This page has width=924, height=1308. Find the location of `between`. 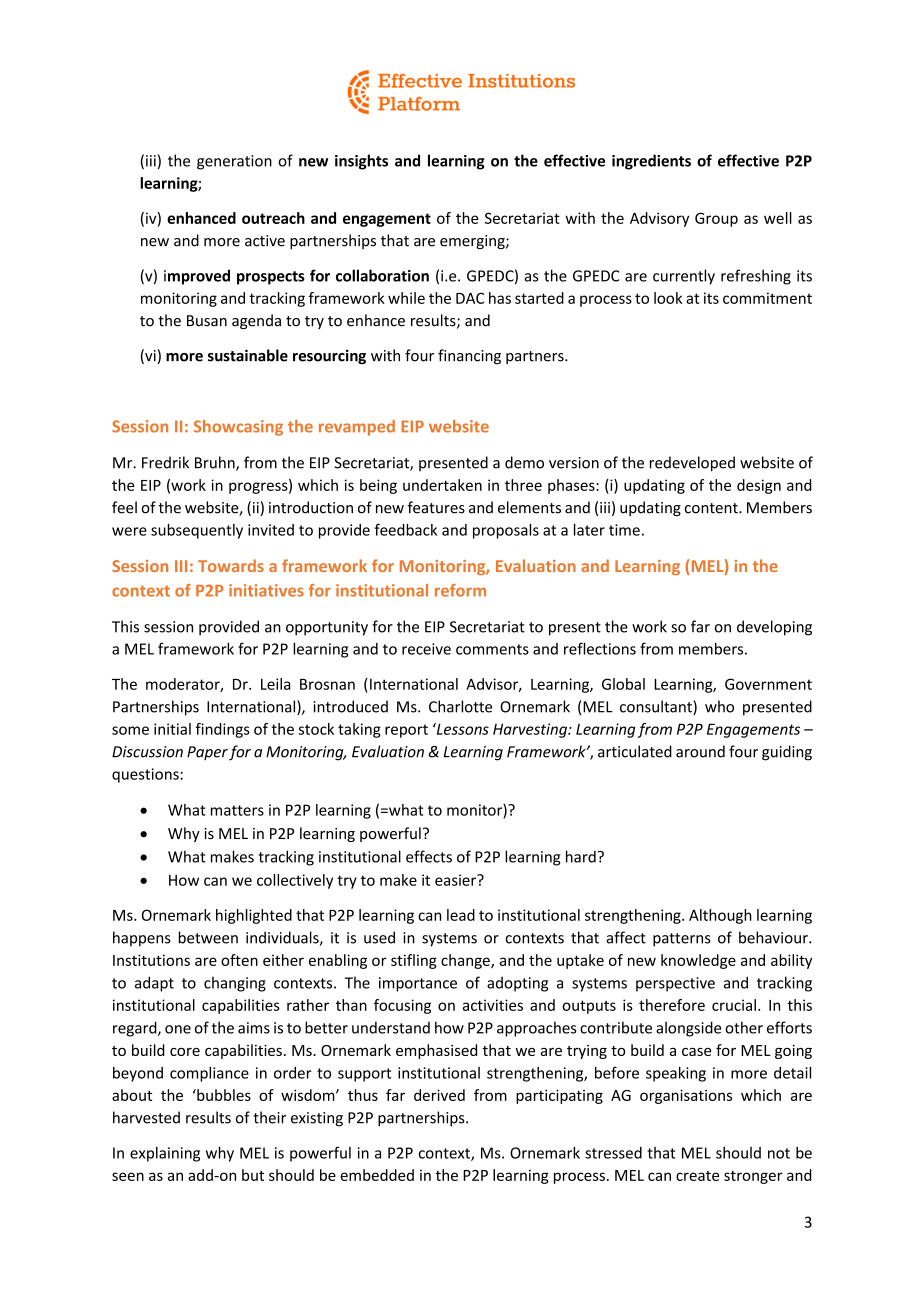

between is located at coordinates (208, 937).
